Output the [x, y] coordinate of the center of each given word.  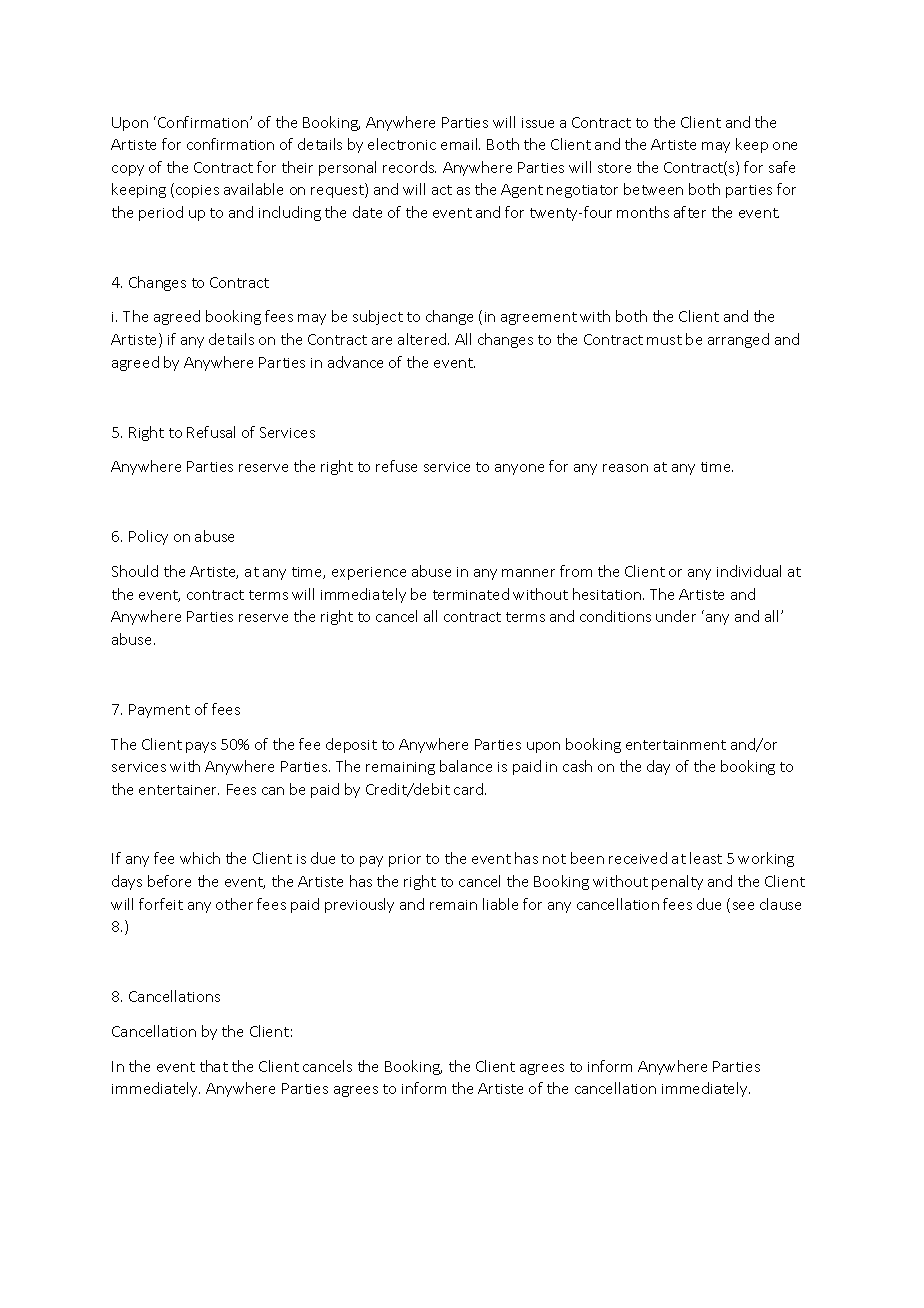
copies [197, 191]
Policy [148, 537]
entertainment [676, 745]
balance [466, 766]
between [653, 189]
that [214, 1066]
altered [423, 339]
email [460, 144]
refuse [396, 466]
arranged [738, 340]
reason [625, 468]
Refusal [211, 432]
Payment [159, 711]
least [706, 858]
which [200, 858]
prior [405, 860]
